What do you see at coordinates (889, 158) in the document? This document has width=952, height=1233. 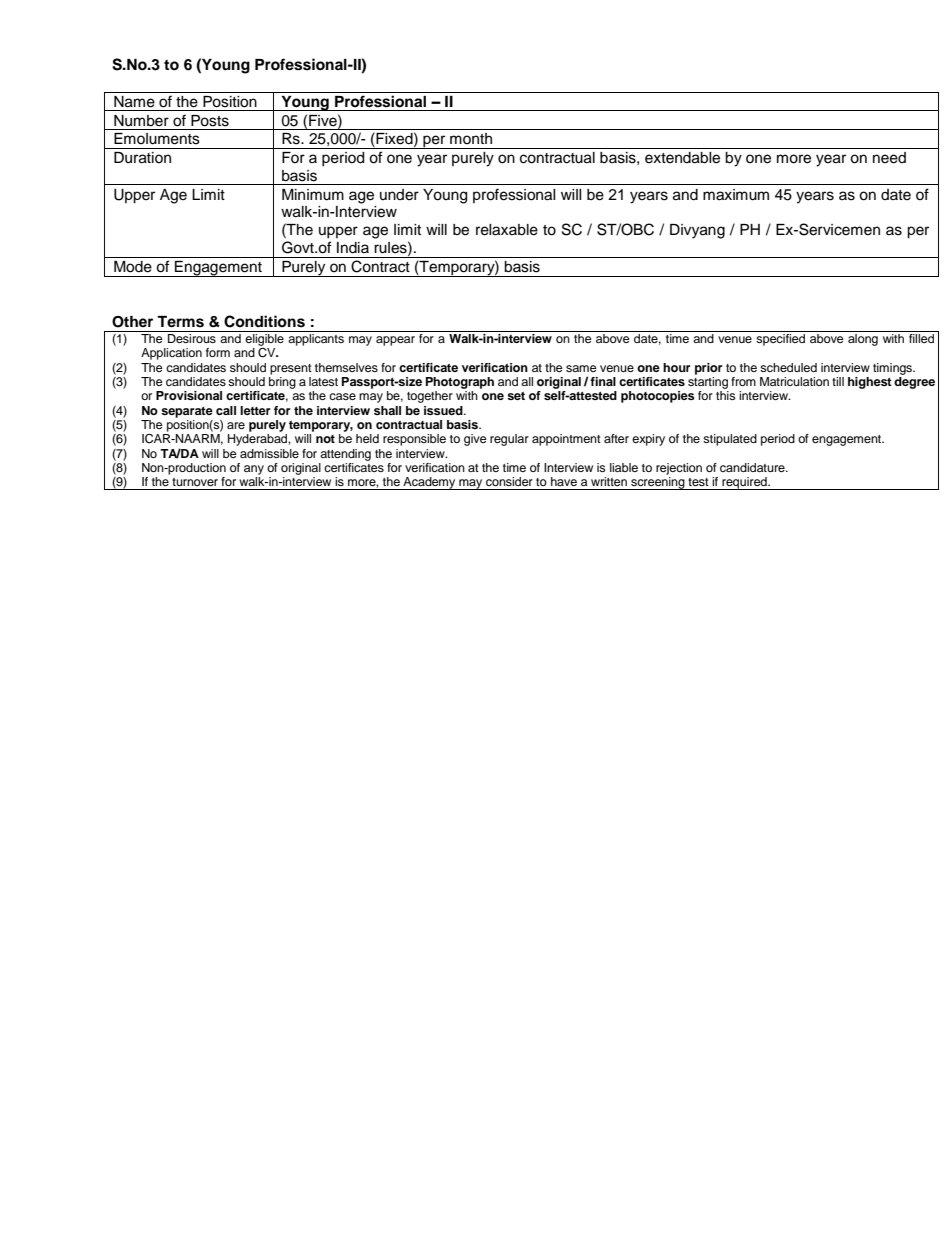 I see `need` at bounding box center [889, 158].
